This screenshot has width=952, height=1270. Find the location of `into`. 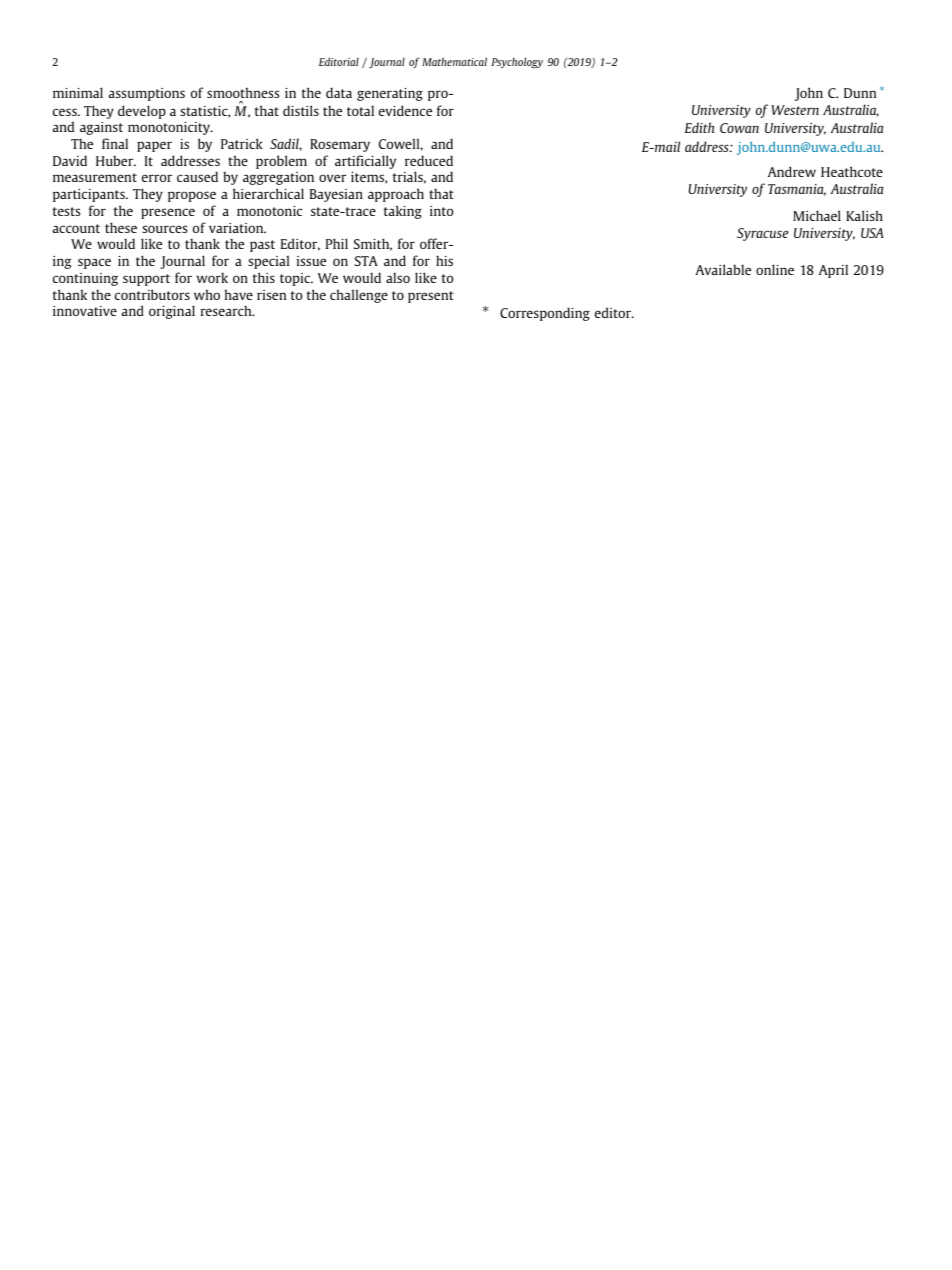

into is located at coordinates (441, 211).
